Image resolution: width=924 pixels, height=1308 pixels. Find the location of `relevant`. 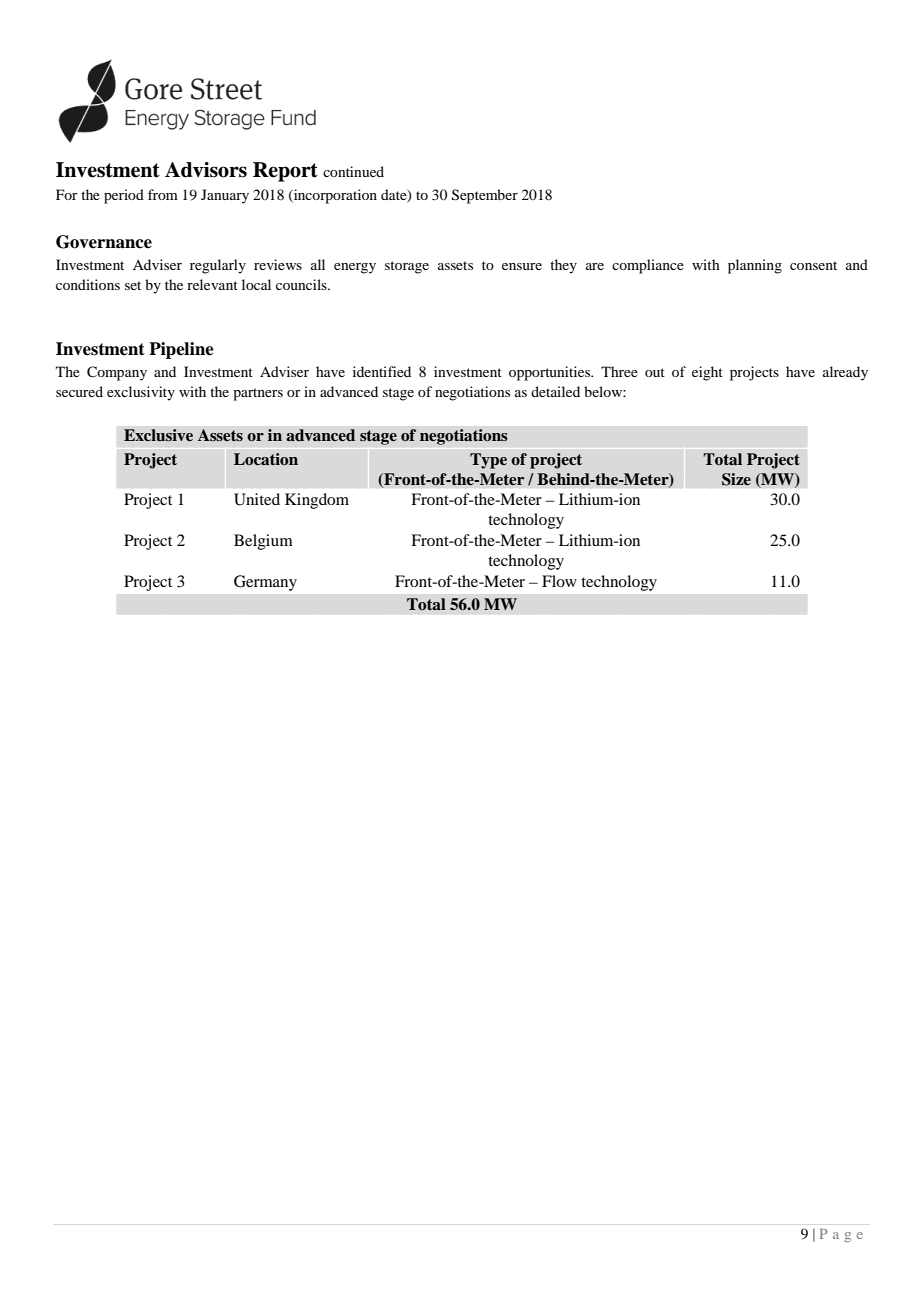

relevant is located at coordinates (212, 284).
